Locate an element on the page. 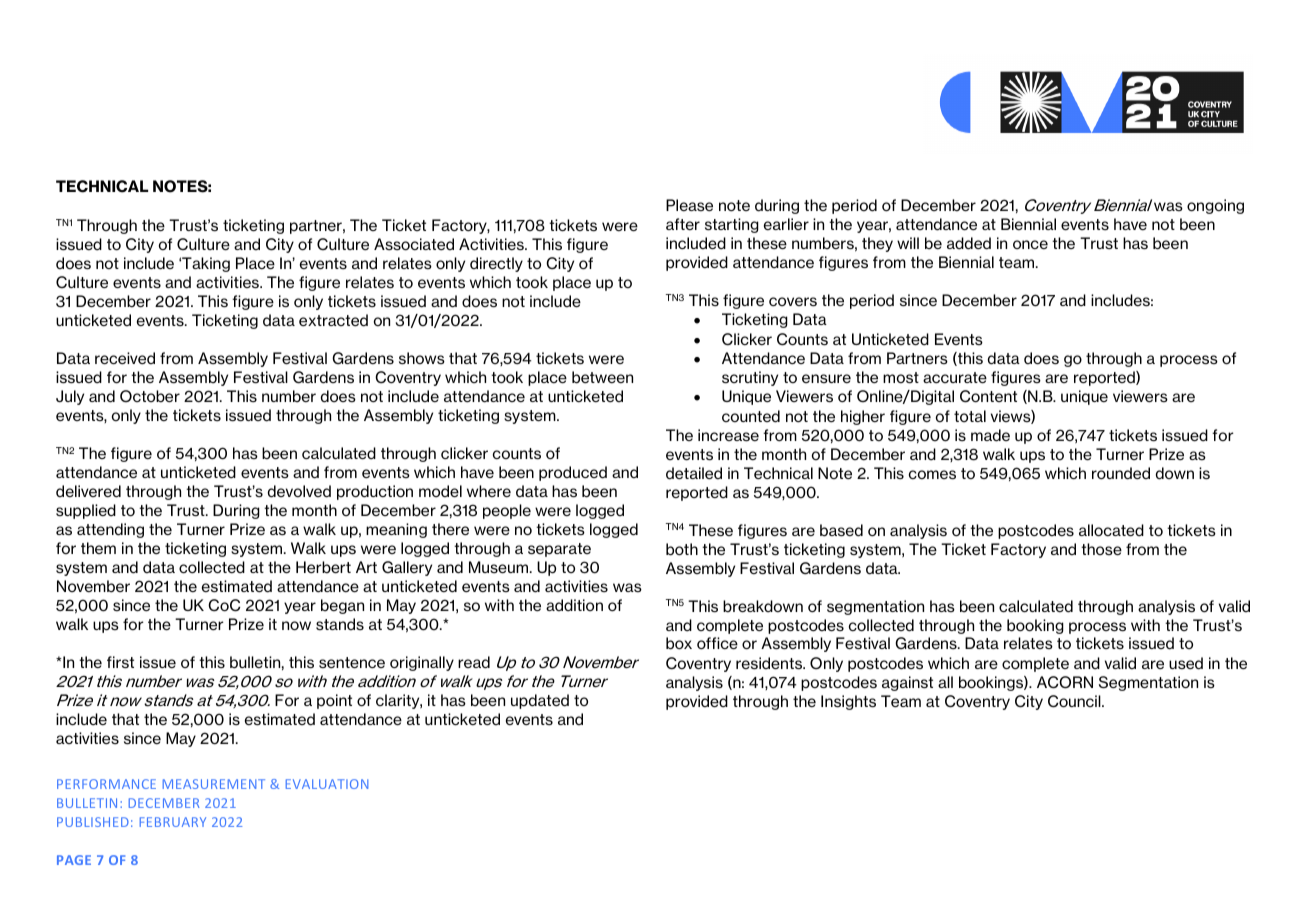  FEBRUARY is located at coordinates (173, 822).
